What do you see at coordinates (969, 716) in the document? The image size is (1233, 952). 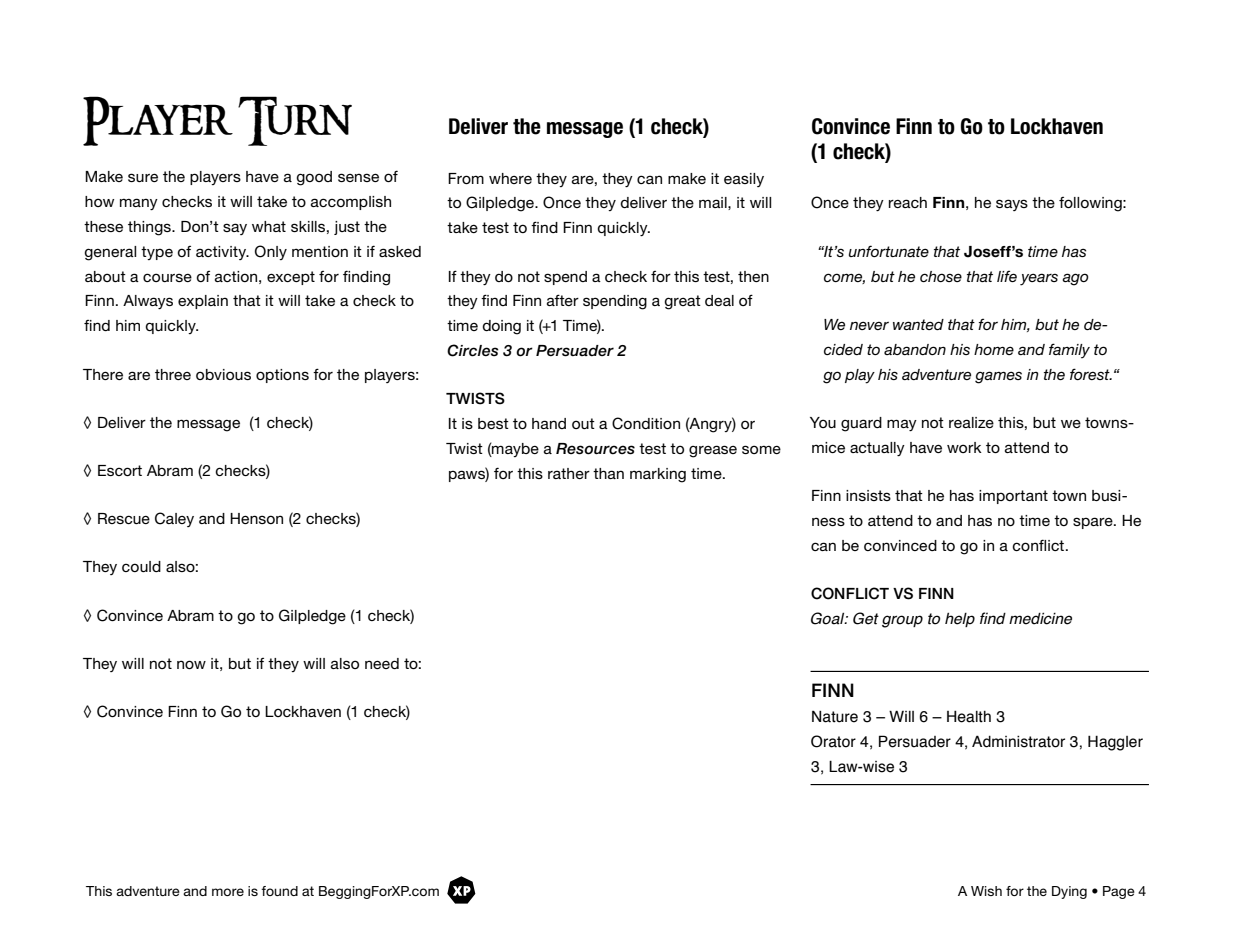 I see `Health` at bounding box center [969, 716].
